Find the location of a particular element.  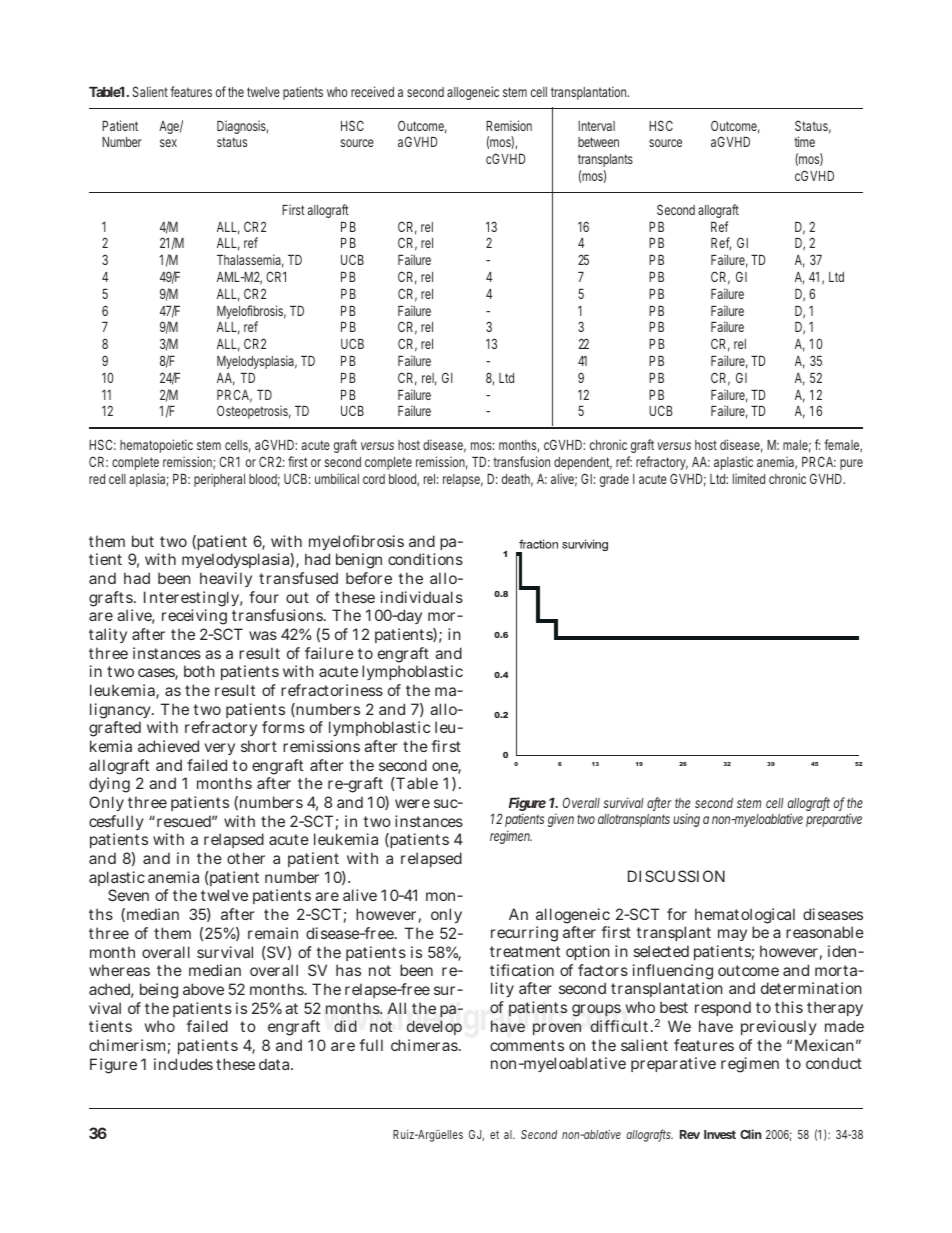

time is located at coordinates (804, 141).
